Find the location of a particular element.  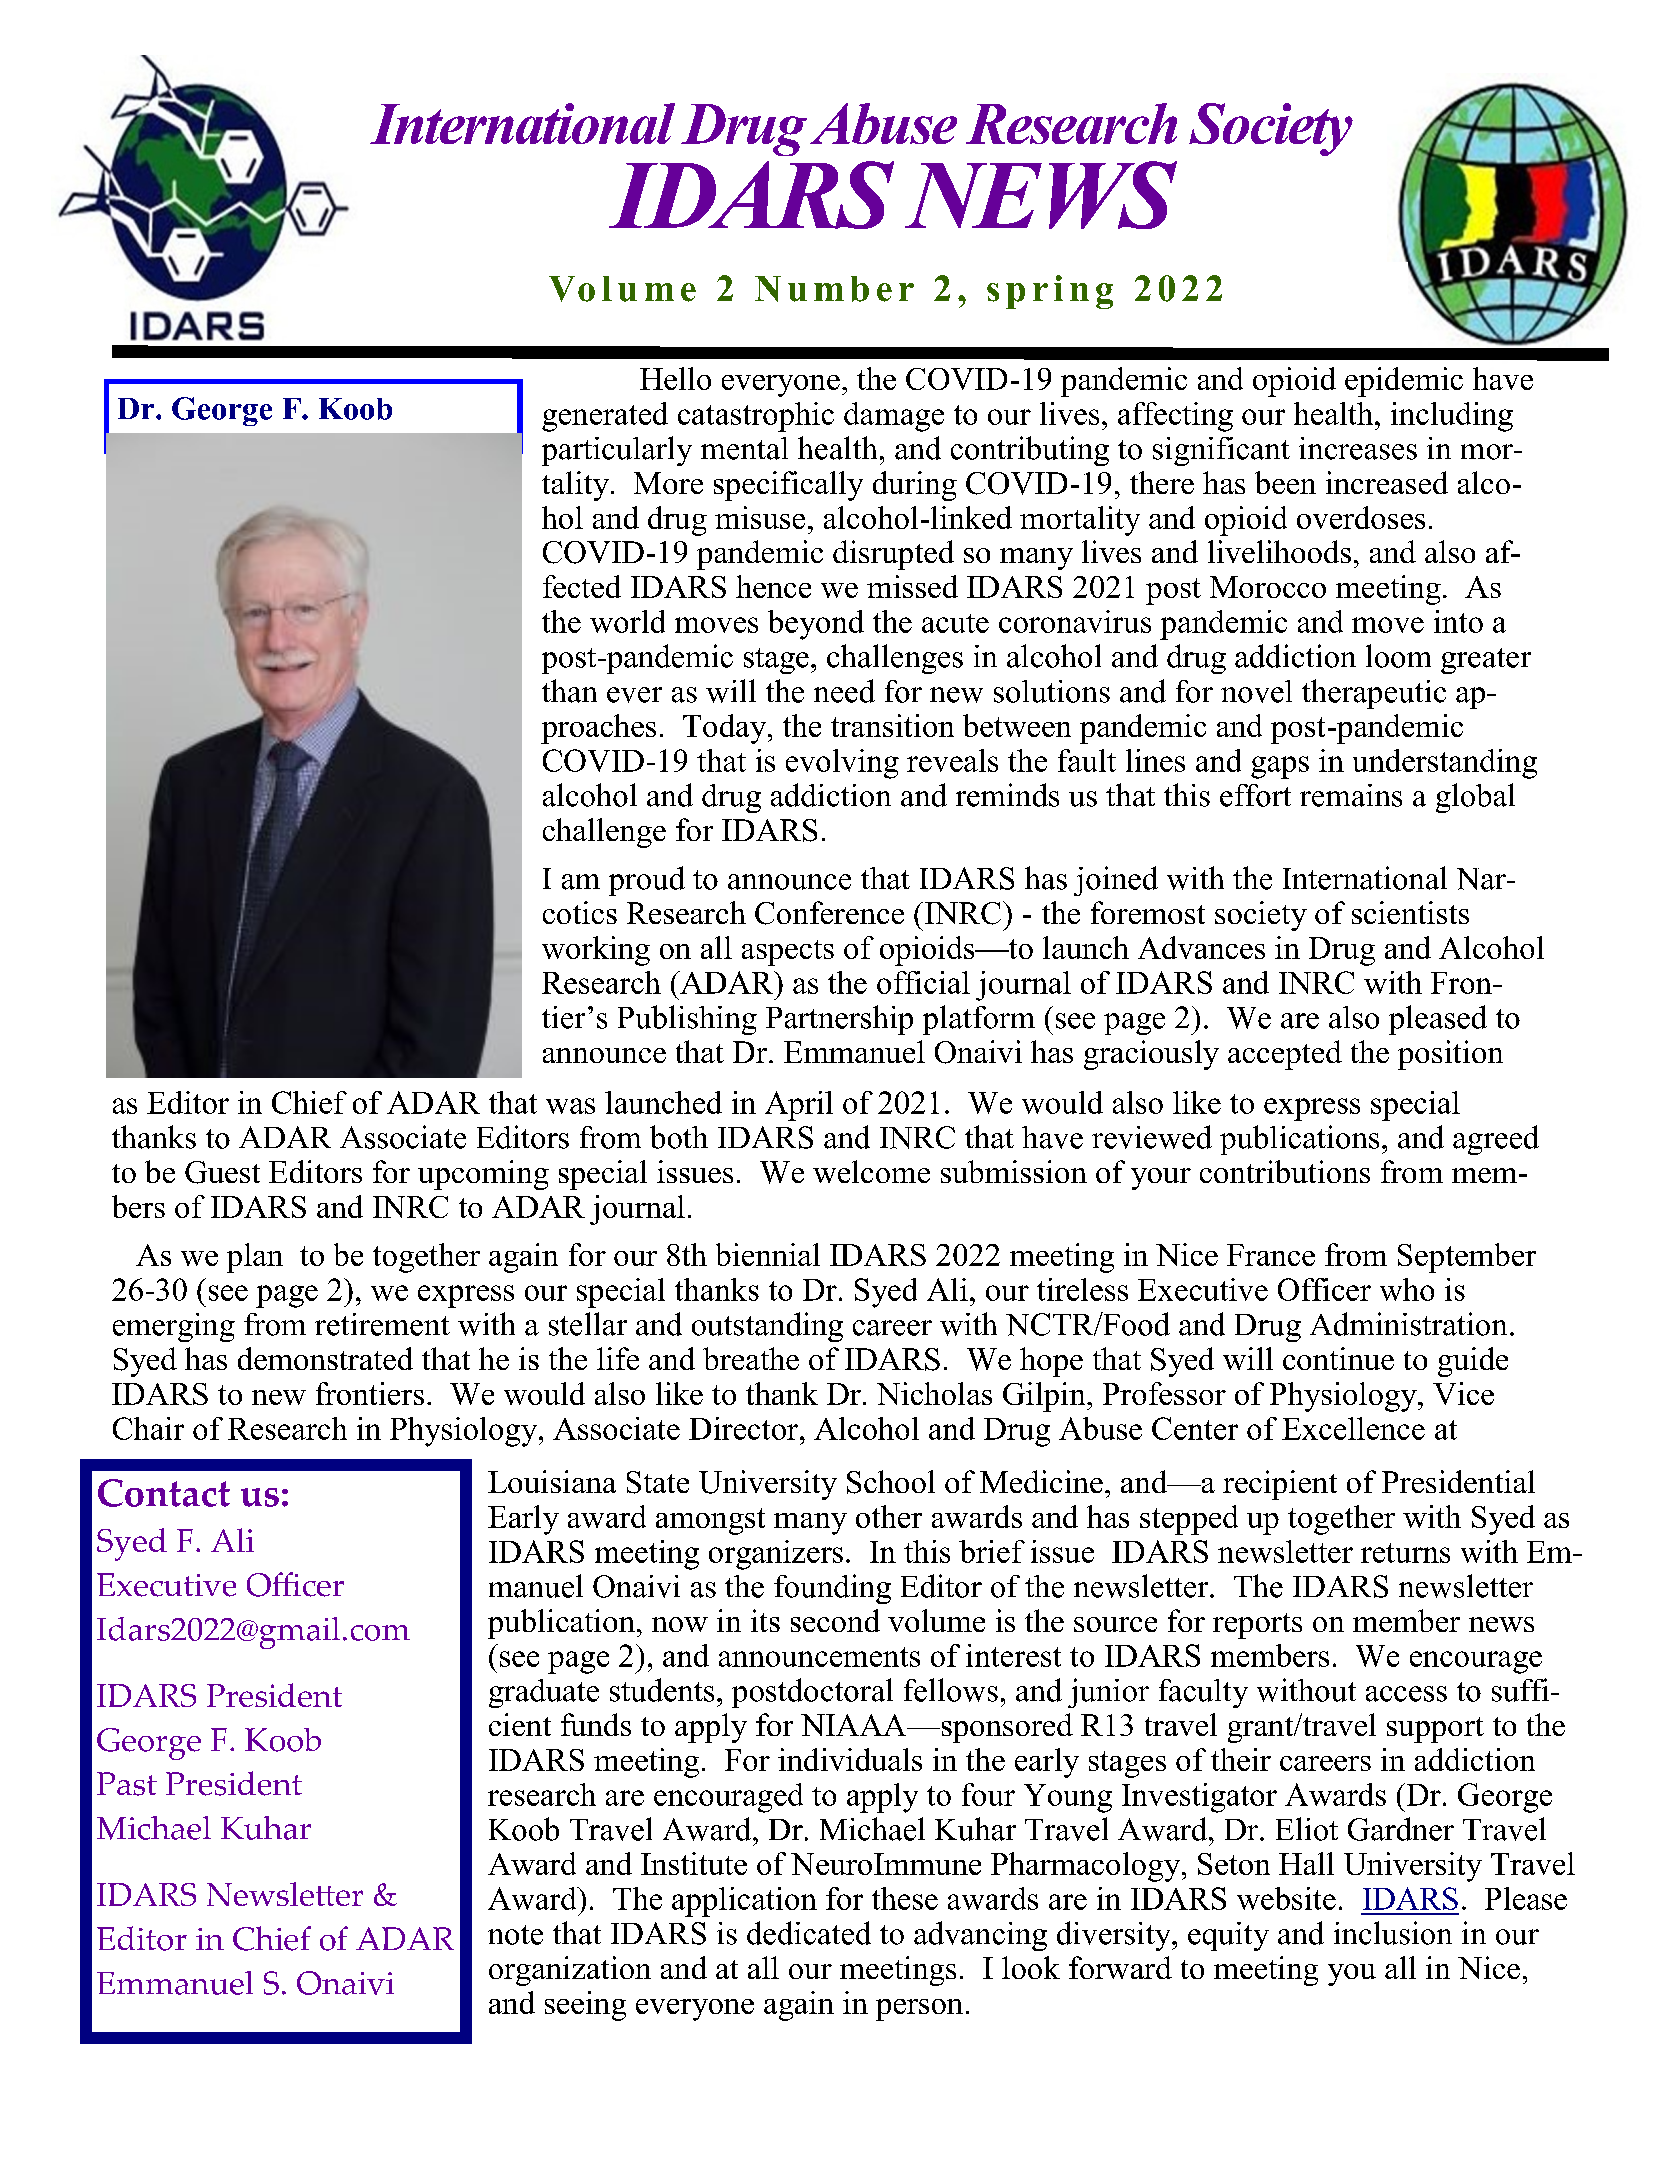

Advances is located at coordinates (1201, 947).
